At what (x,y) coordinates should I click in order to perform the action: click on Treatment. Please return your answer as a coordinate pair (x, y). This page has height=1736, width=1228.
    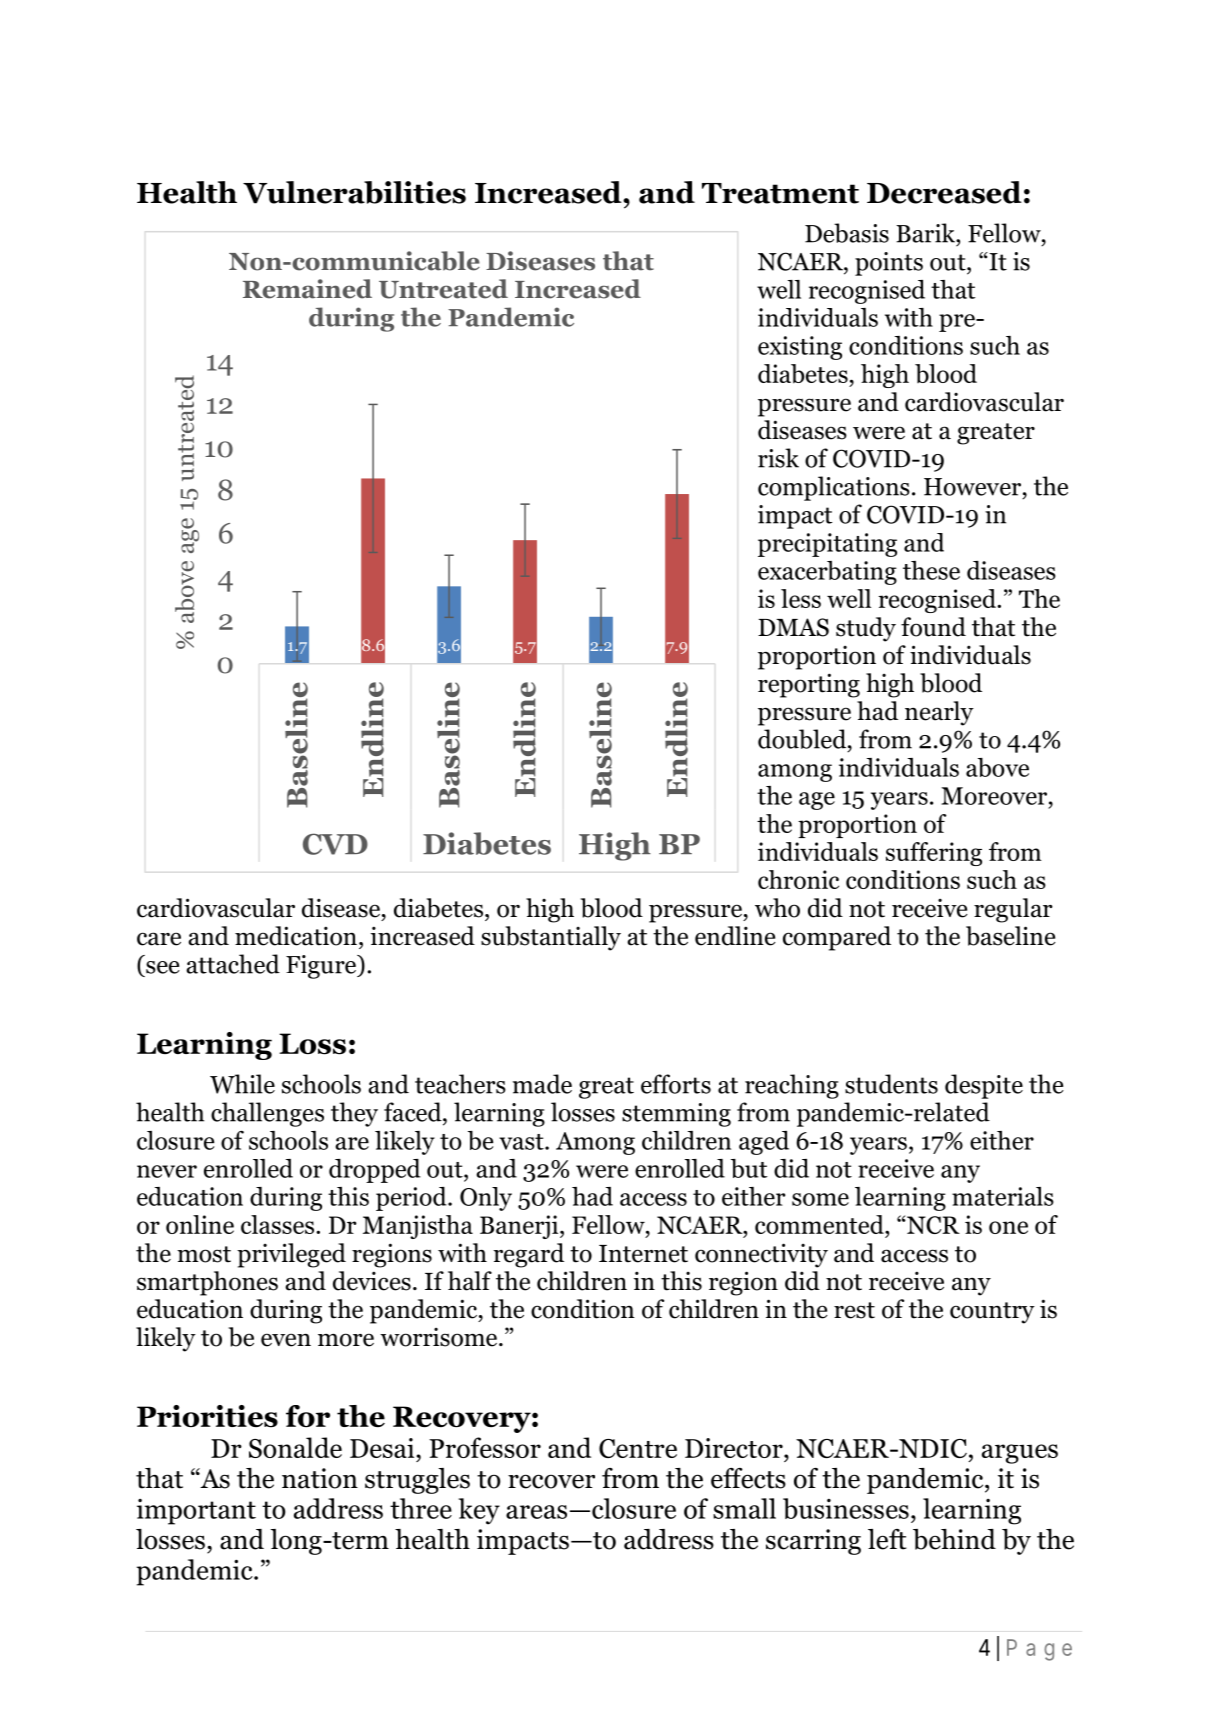
    Looking at the image, I should click on (780, 193).
